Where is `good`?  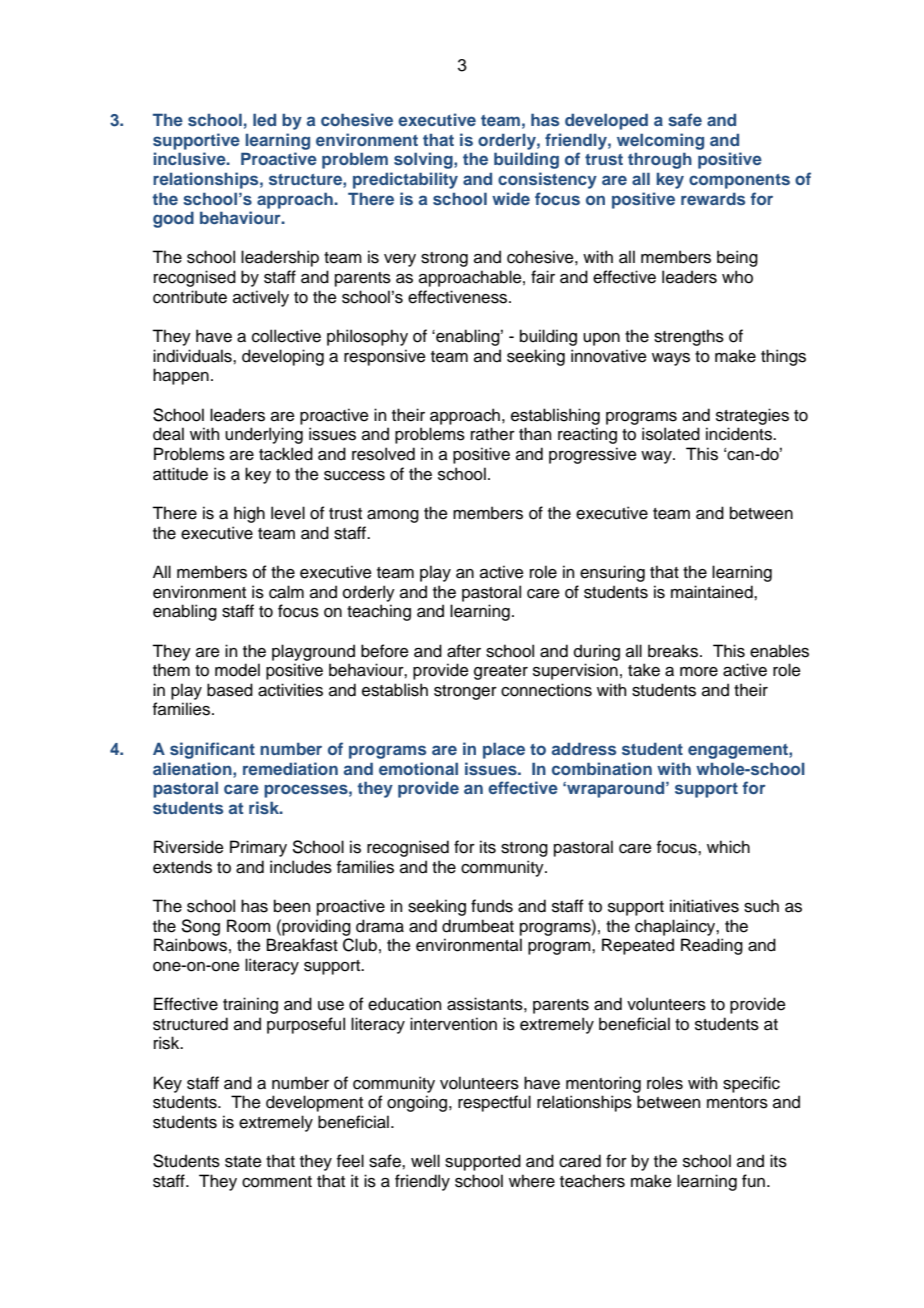 good is located at coordinates (173, 219).
